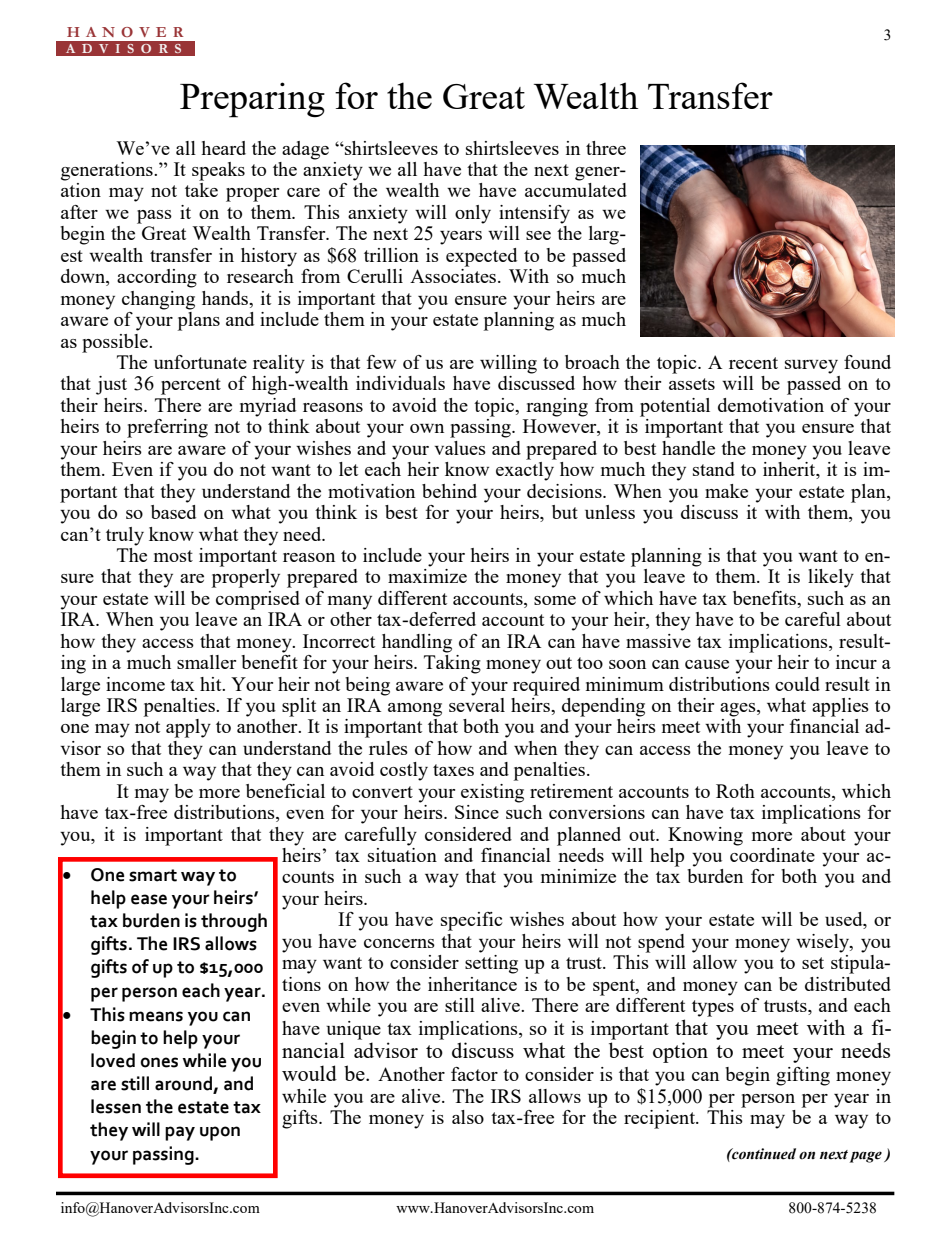 The width and height of the screenshot is (952, 1233). What do you see at coordinates (606, 148) in the screenshot?
I see `three` at bounding box center [606, 148].
